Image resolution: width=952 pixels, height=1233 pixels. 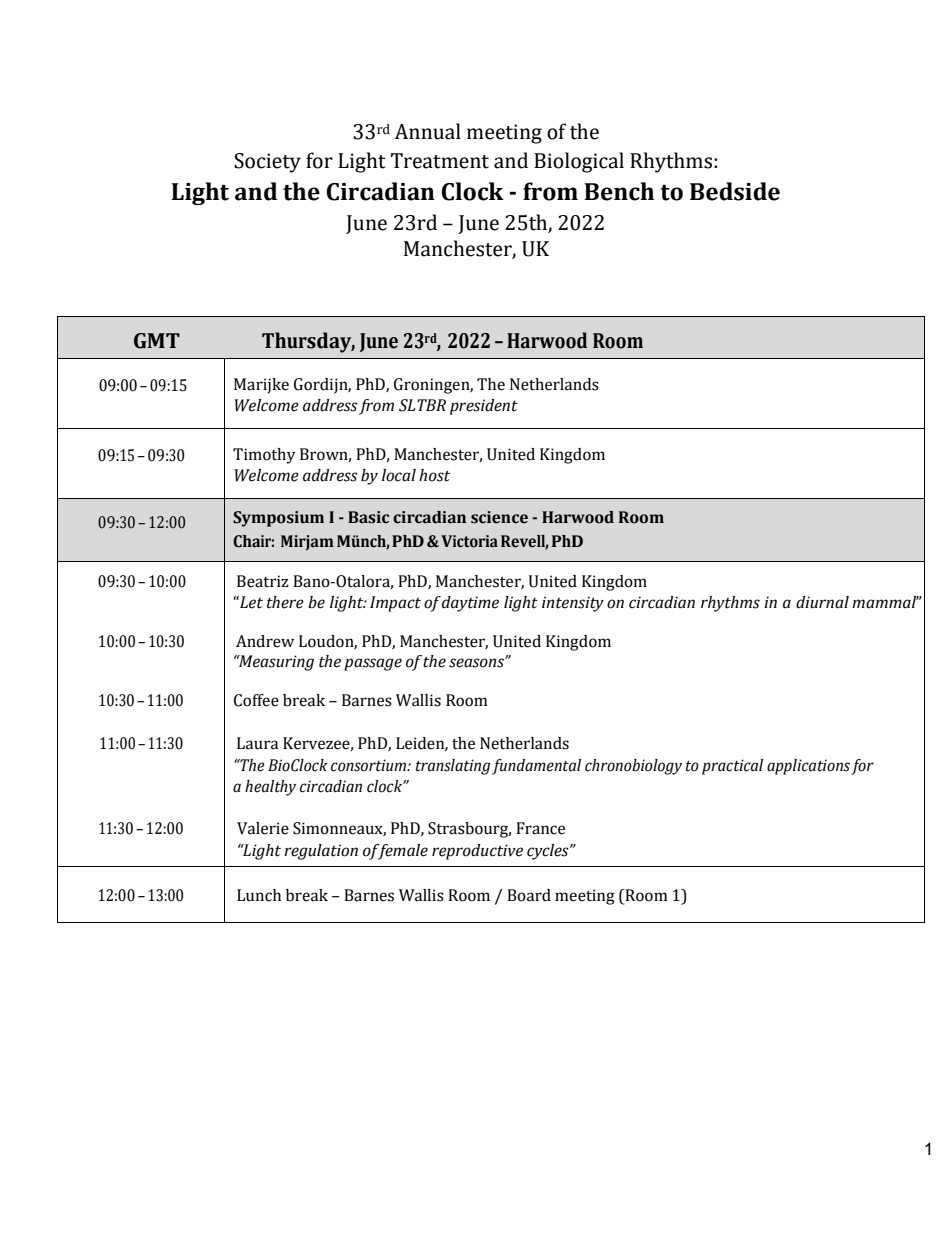 What do you see at coordinates (264, 456) in the screenshot?
I see `Timothy` at bounding box center [264, 456].
